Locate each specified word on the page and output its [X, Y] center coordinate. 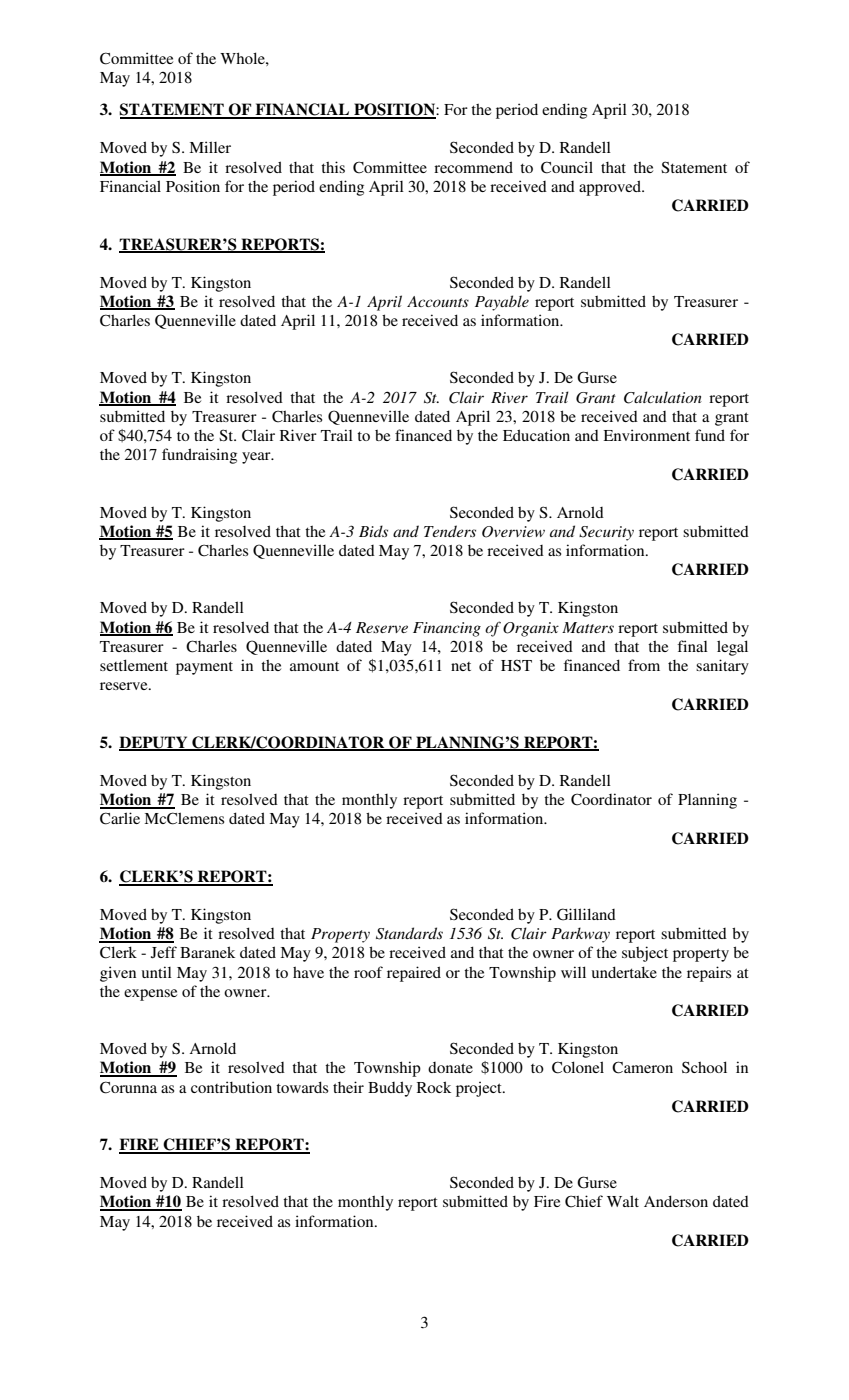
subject [645, 954]
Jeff [164, 952]
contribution [231, 1087]
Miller [210, 147]
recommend [473, 167]
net [461, 666]
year [257, 458]
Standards [409, 933]
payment [204, 668]
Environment [647, 435]
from [644, 665]
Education [536, 435]
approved [611, 188]
